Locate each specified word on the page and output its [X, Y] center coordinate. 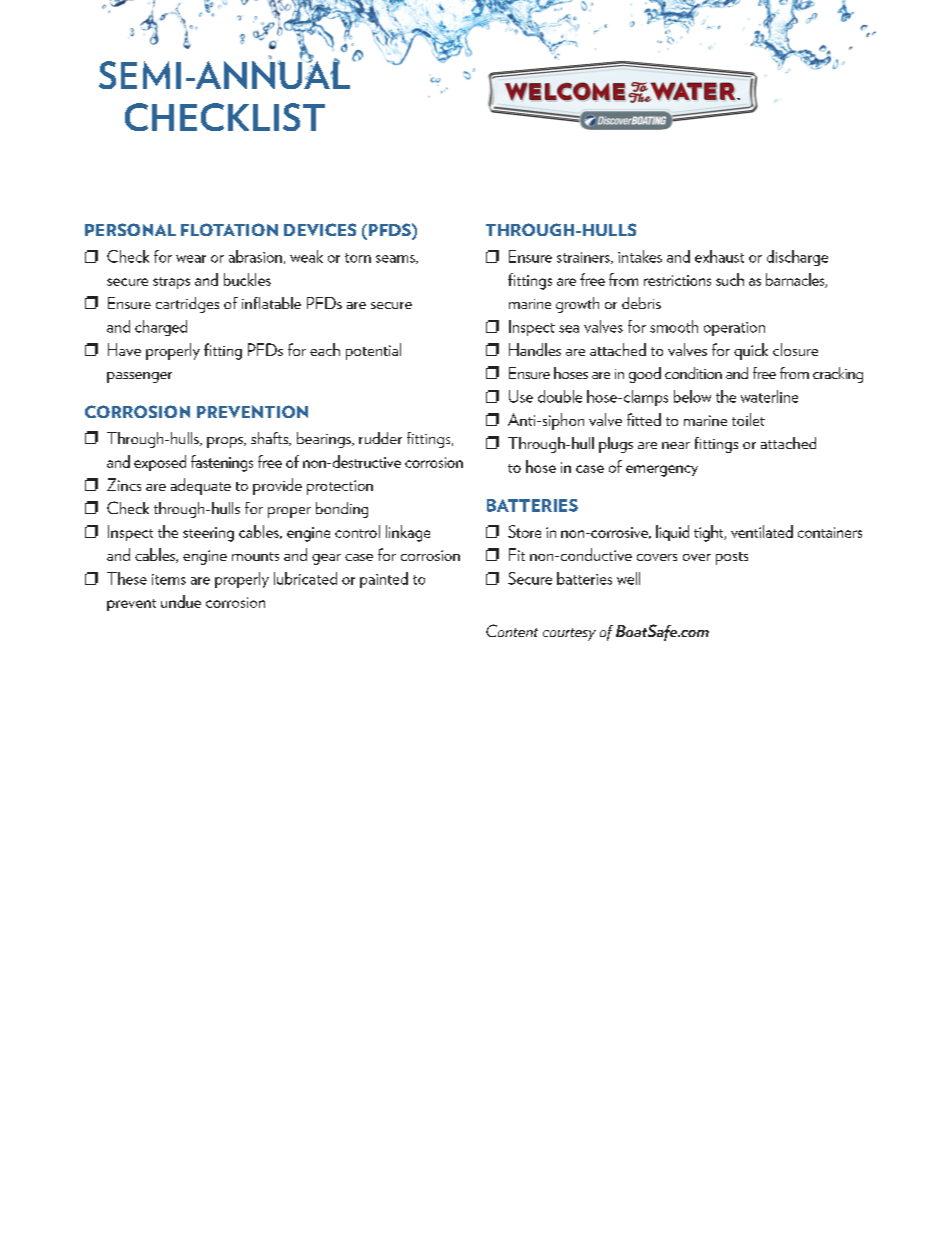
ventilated [762, 531]
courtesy [569, 634]
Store [524, 531]
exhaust [719, 256]
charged [161, 328]
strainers [584, 258]
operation [734, 329]
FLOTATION [229, 229]
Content [512, 630]
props [226, 442]
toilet [748, 419]
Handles [535, 349]
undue [181, 601]
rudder [380, 438]
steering [208, 534]
